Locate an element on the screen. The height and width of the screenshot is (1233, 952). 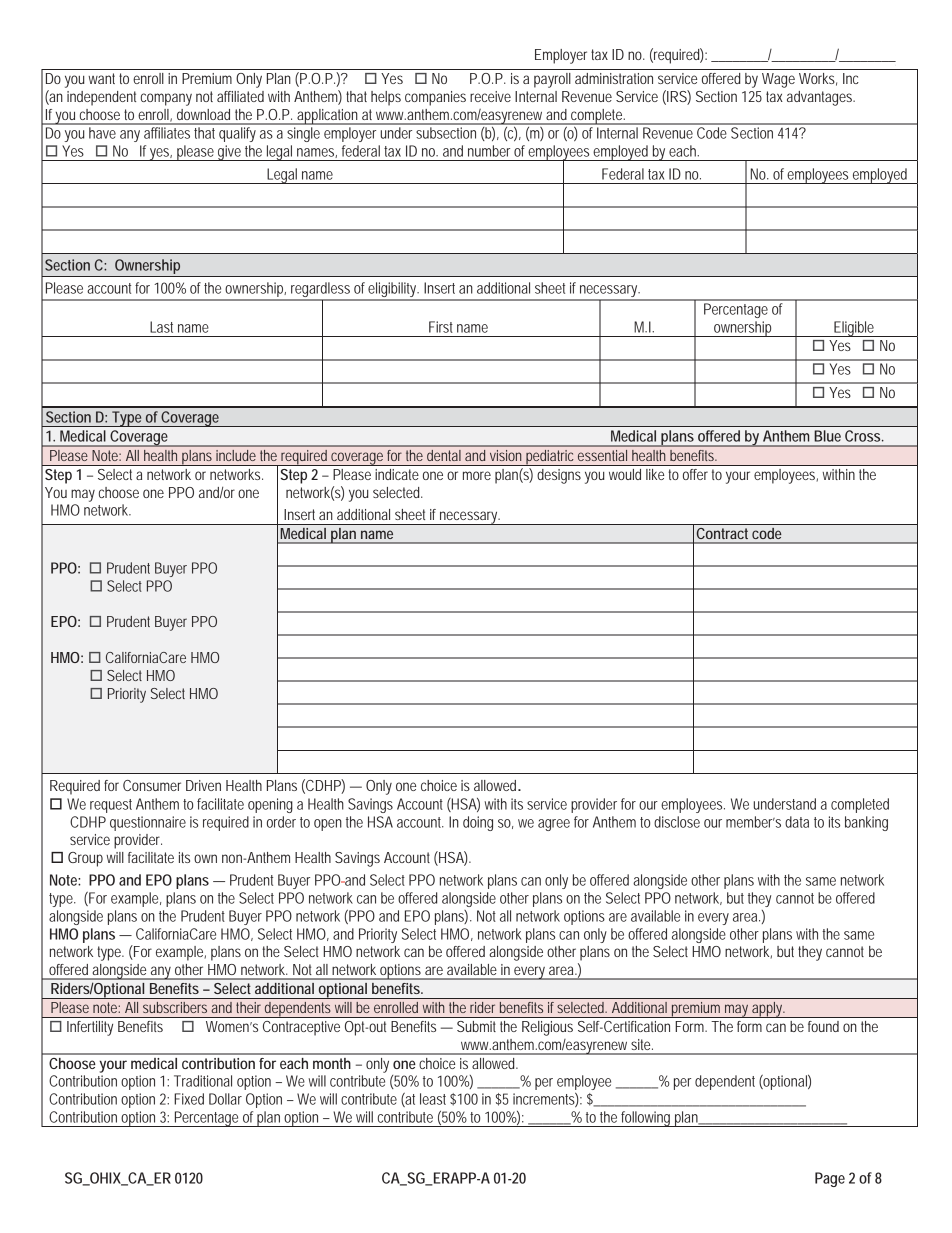
Fixed is located at coordinates (189, 1099).
